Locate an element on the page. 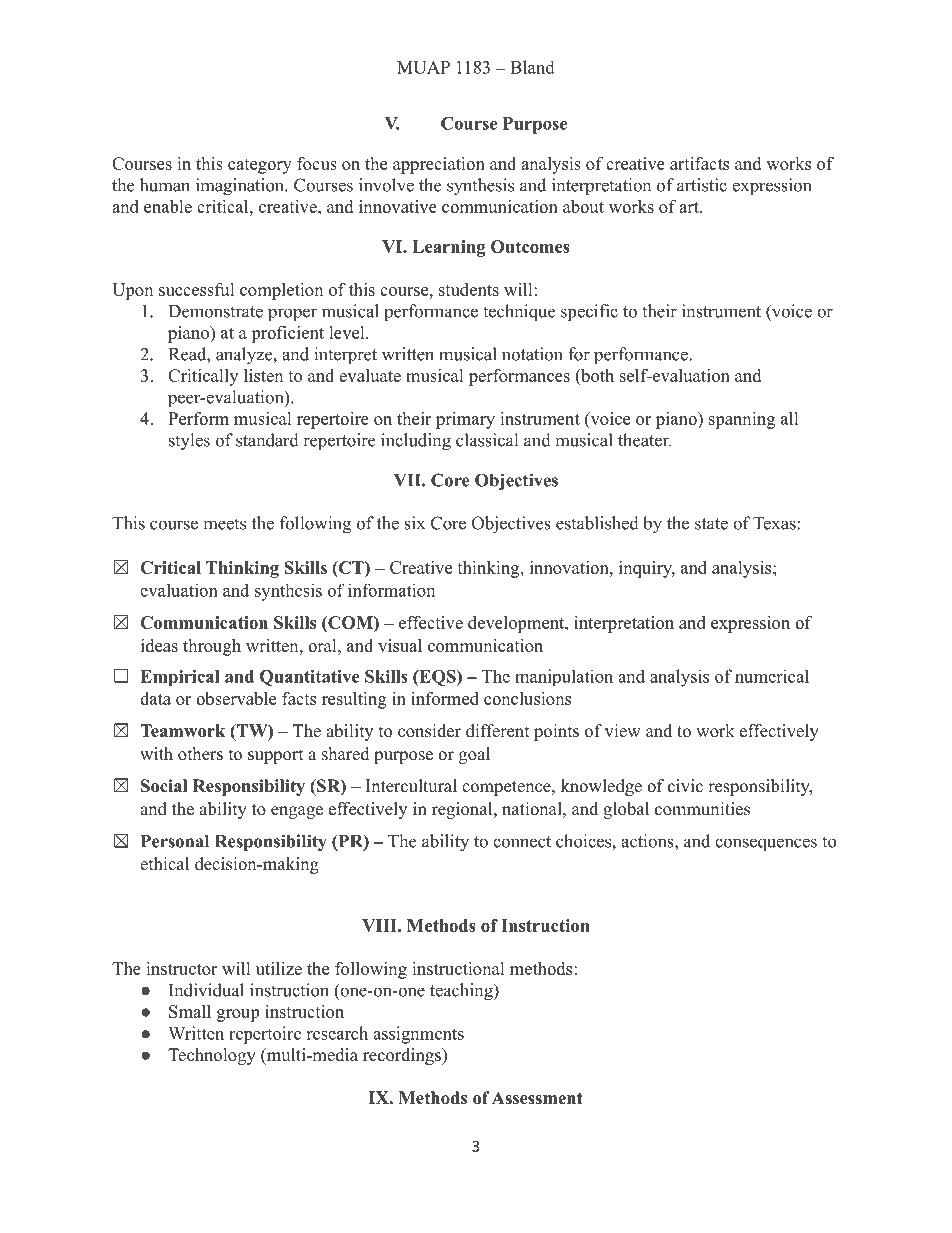 The height and width of the page is (1233, 952). Personal is located at coordinates (175, 841).
